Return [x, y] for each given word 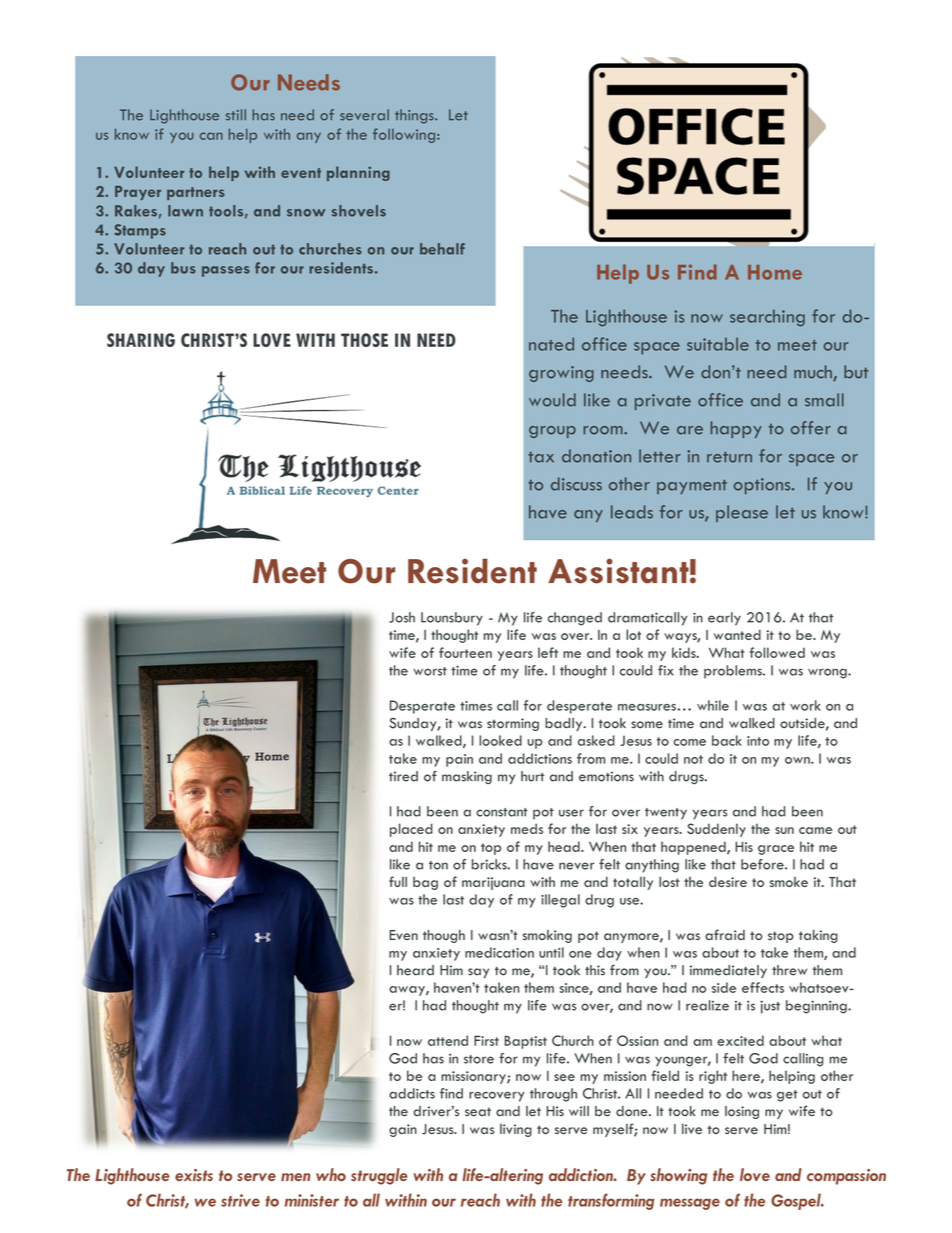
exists [194, 1175]
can [211, 136]
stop [781, 937]
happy [736, 429]
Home [775, 272]
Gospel [797, 1201]
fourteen [465, 652]
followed [777, 652]
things [415, 116]
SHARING [141, 340]
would [552, 400]
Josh [402, 617]
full [398, 881]
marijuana [493, 883]
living [516, 1130]
